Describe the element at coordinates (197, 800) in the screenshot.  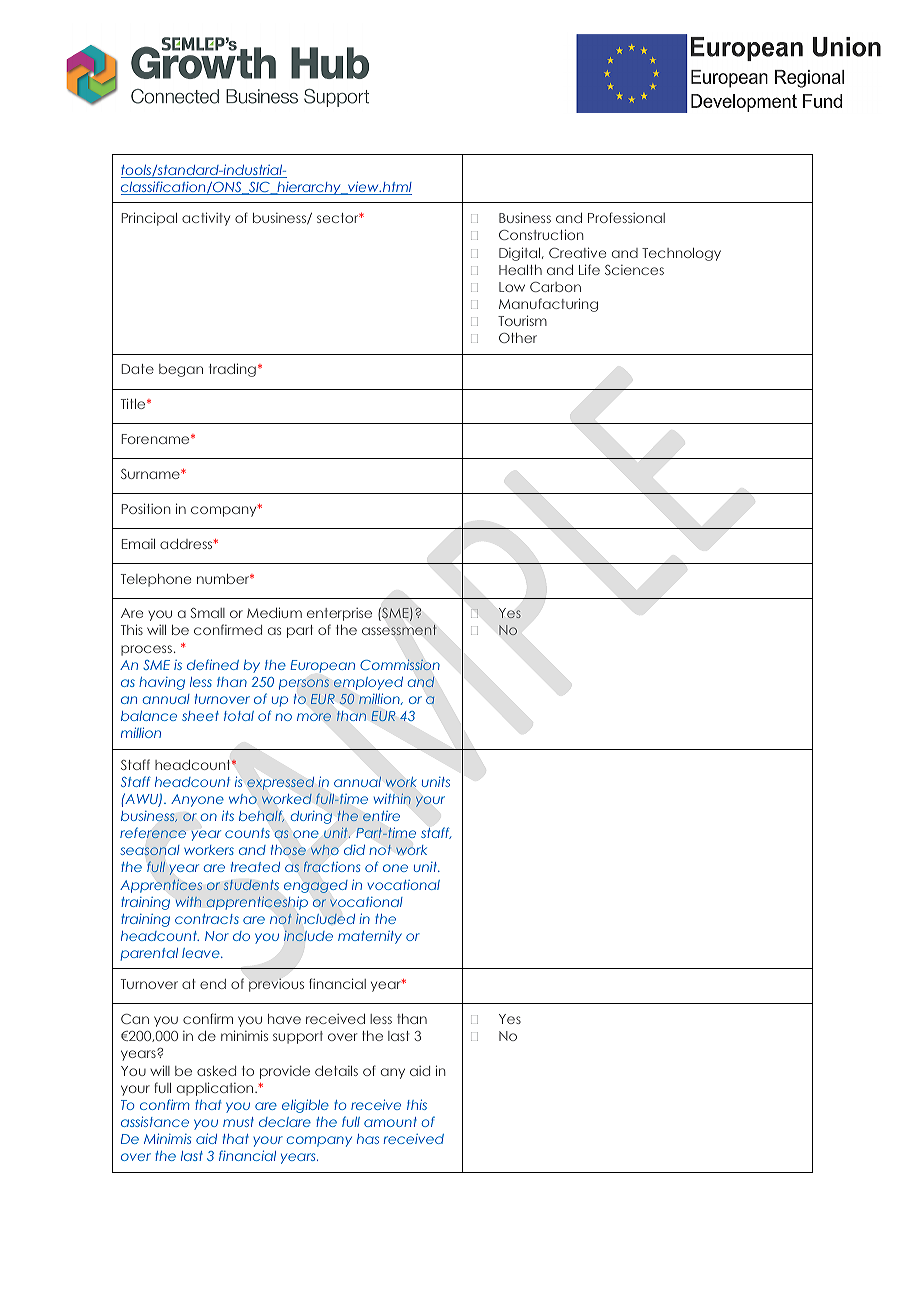
I see `Anyone` at that location.
